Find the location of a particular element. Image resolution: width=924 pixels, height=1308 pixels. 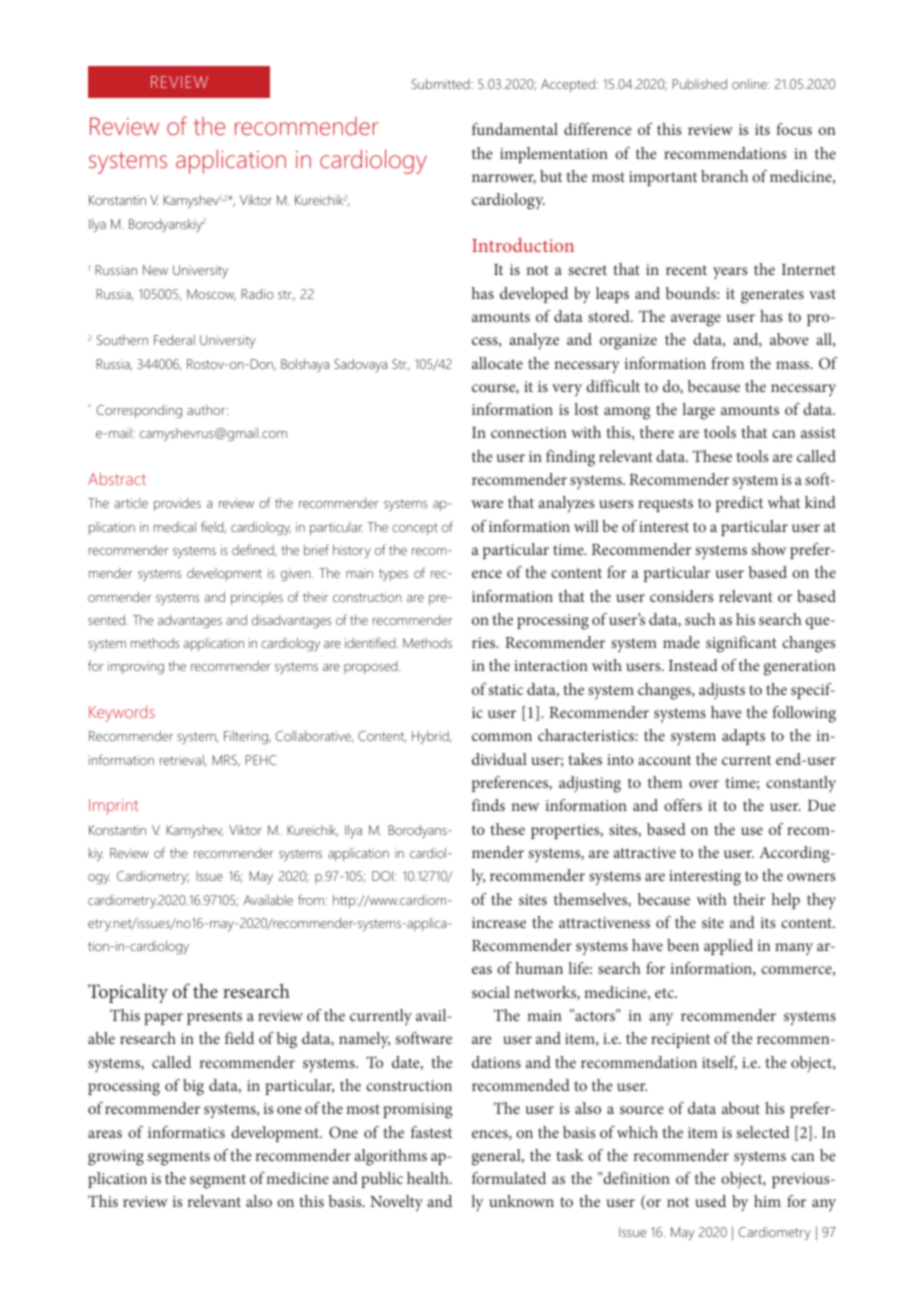

static is located at coordinates (505, 689).
